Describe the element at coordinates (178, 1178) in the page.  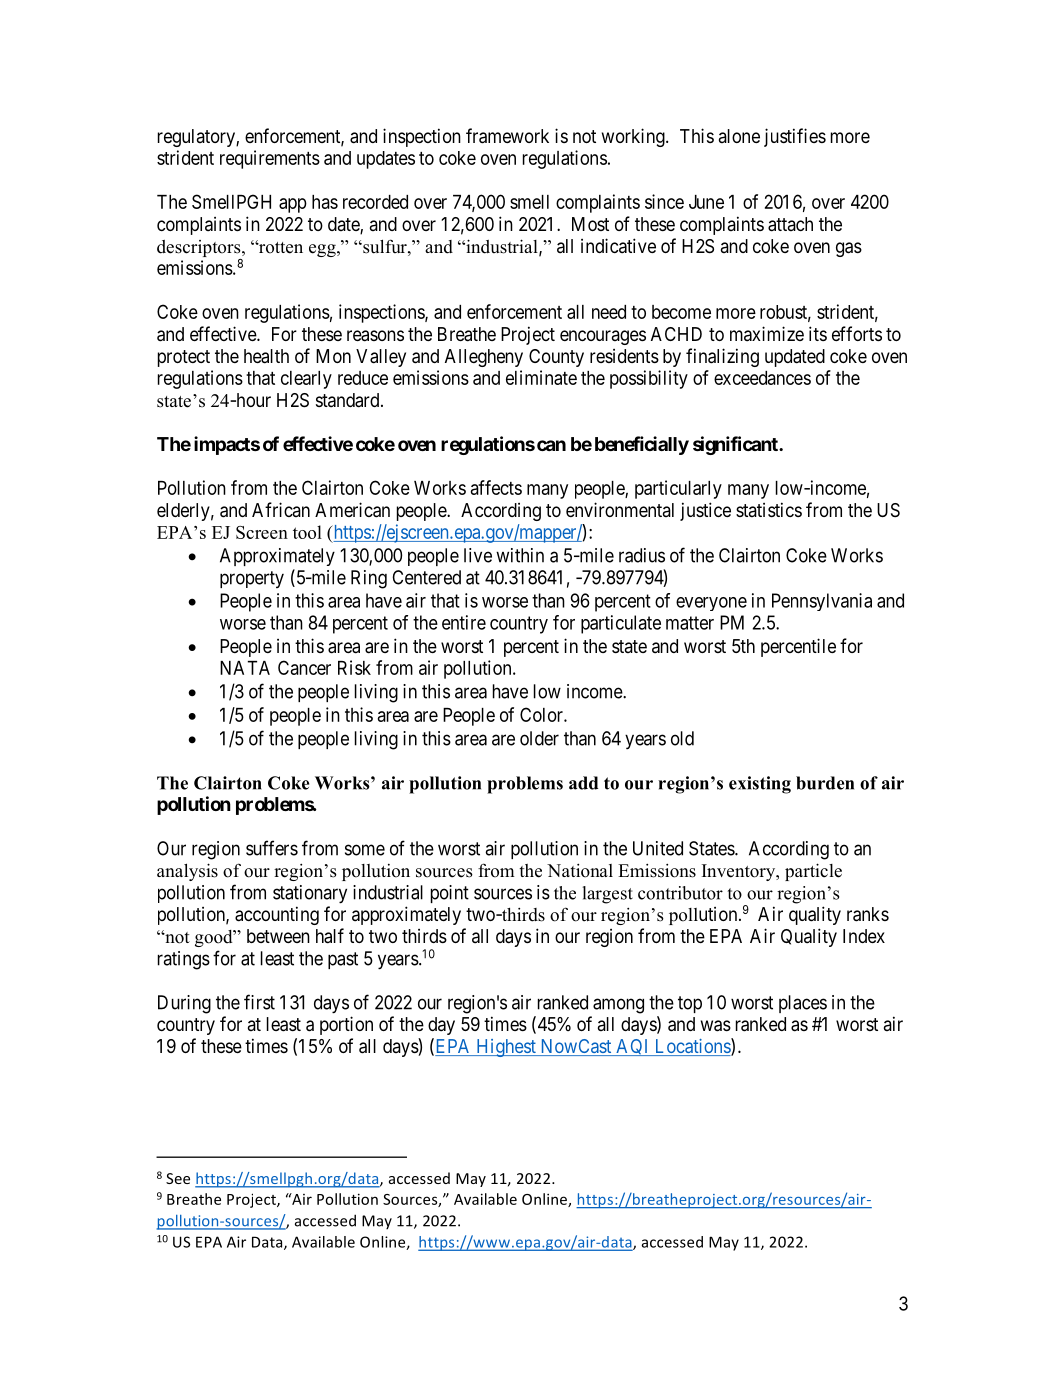
I see `See` at that location.
